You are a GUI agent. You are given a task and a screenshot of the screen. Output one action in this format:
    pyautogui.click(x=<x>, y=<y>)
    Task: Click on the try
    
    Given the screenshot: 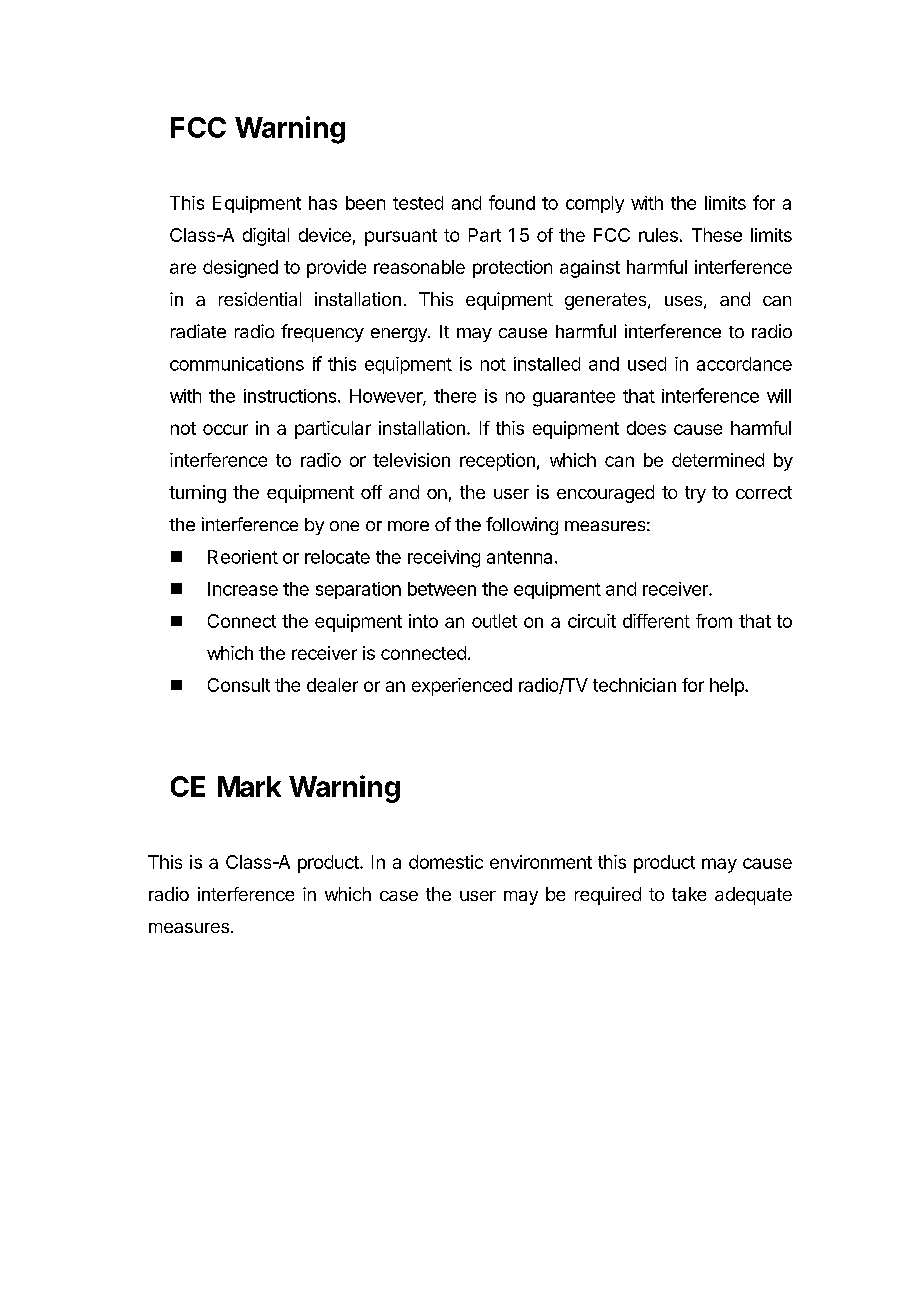 What is the action you would take?
    pyautogui.click(x=695, y=494)
